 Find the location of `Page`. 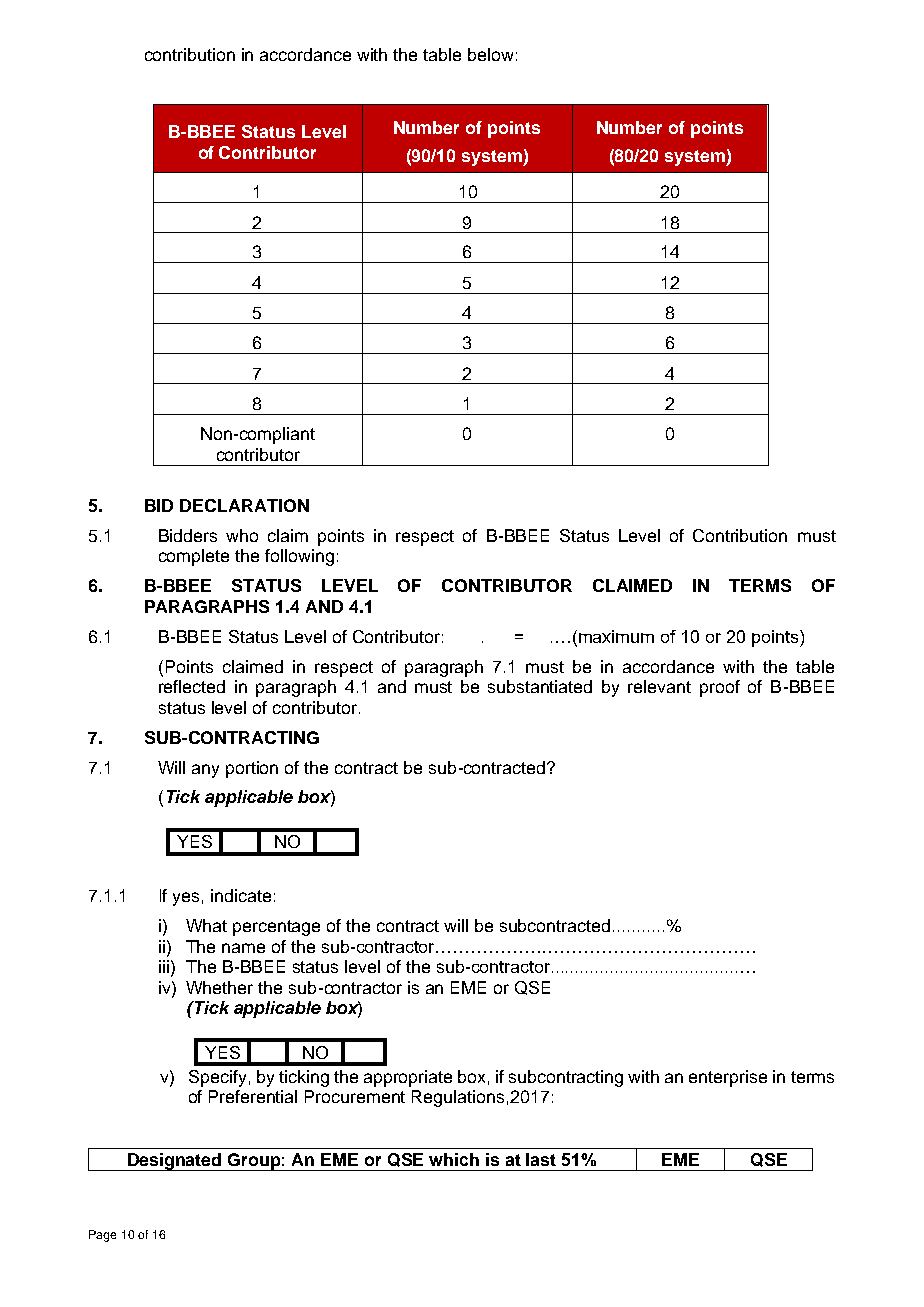

Page is located at coordinates (102, 1236).
